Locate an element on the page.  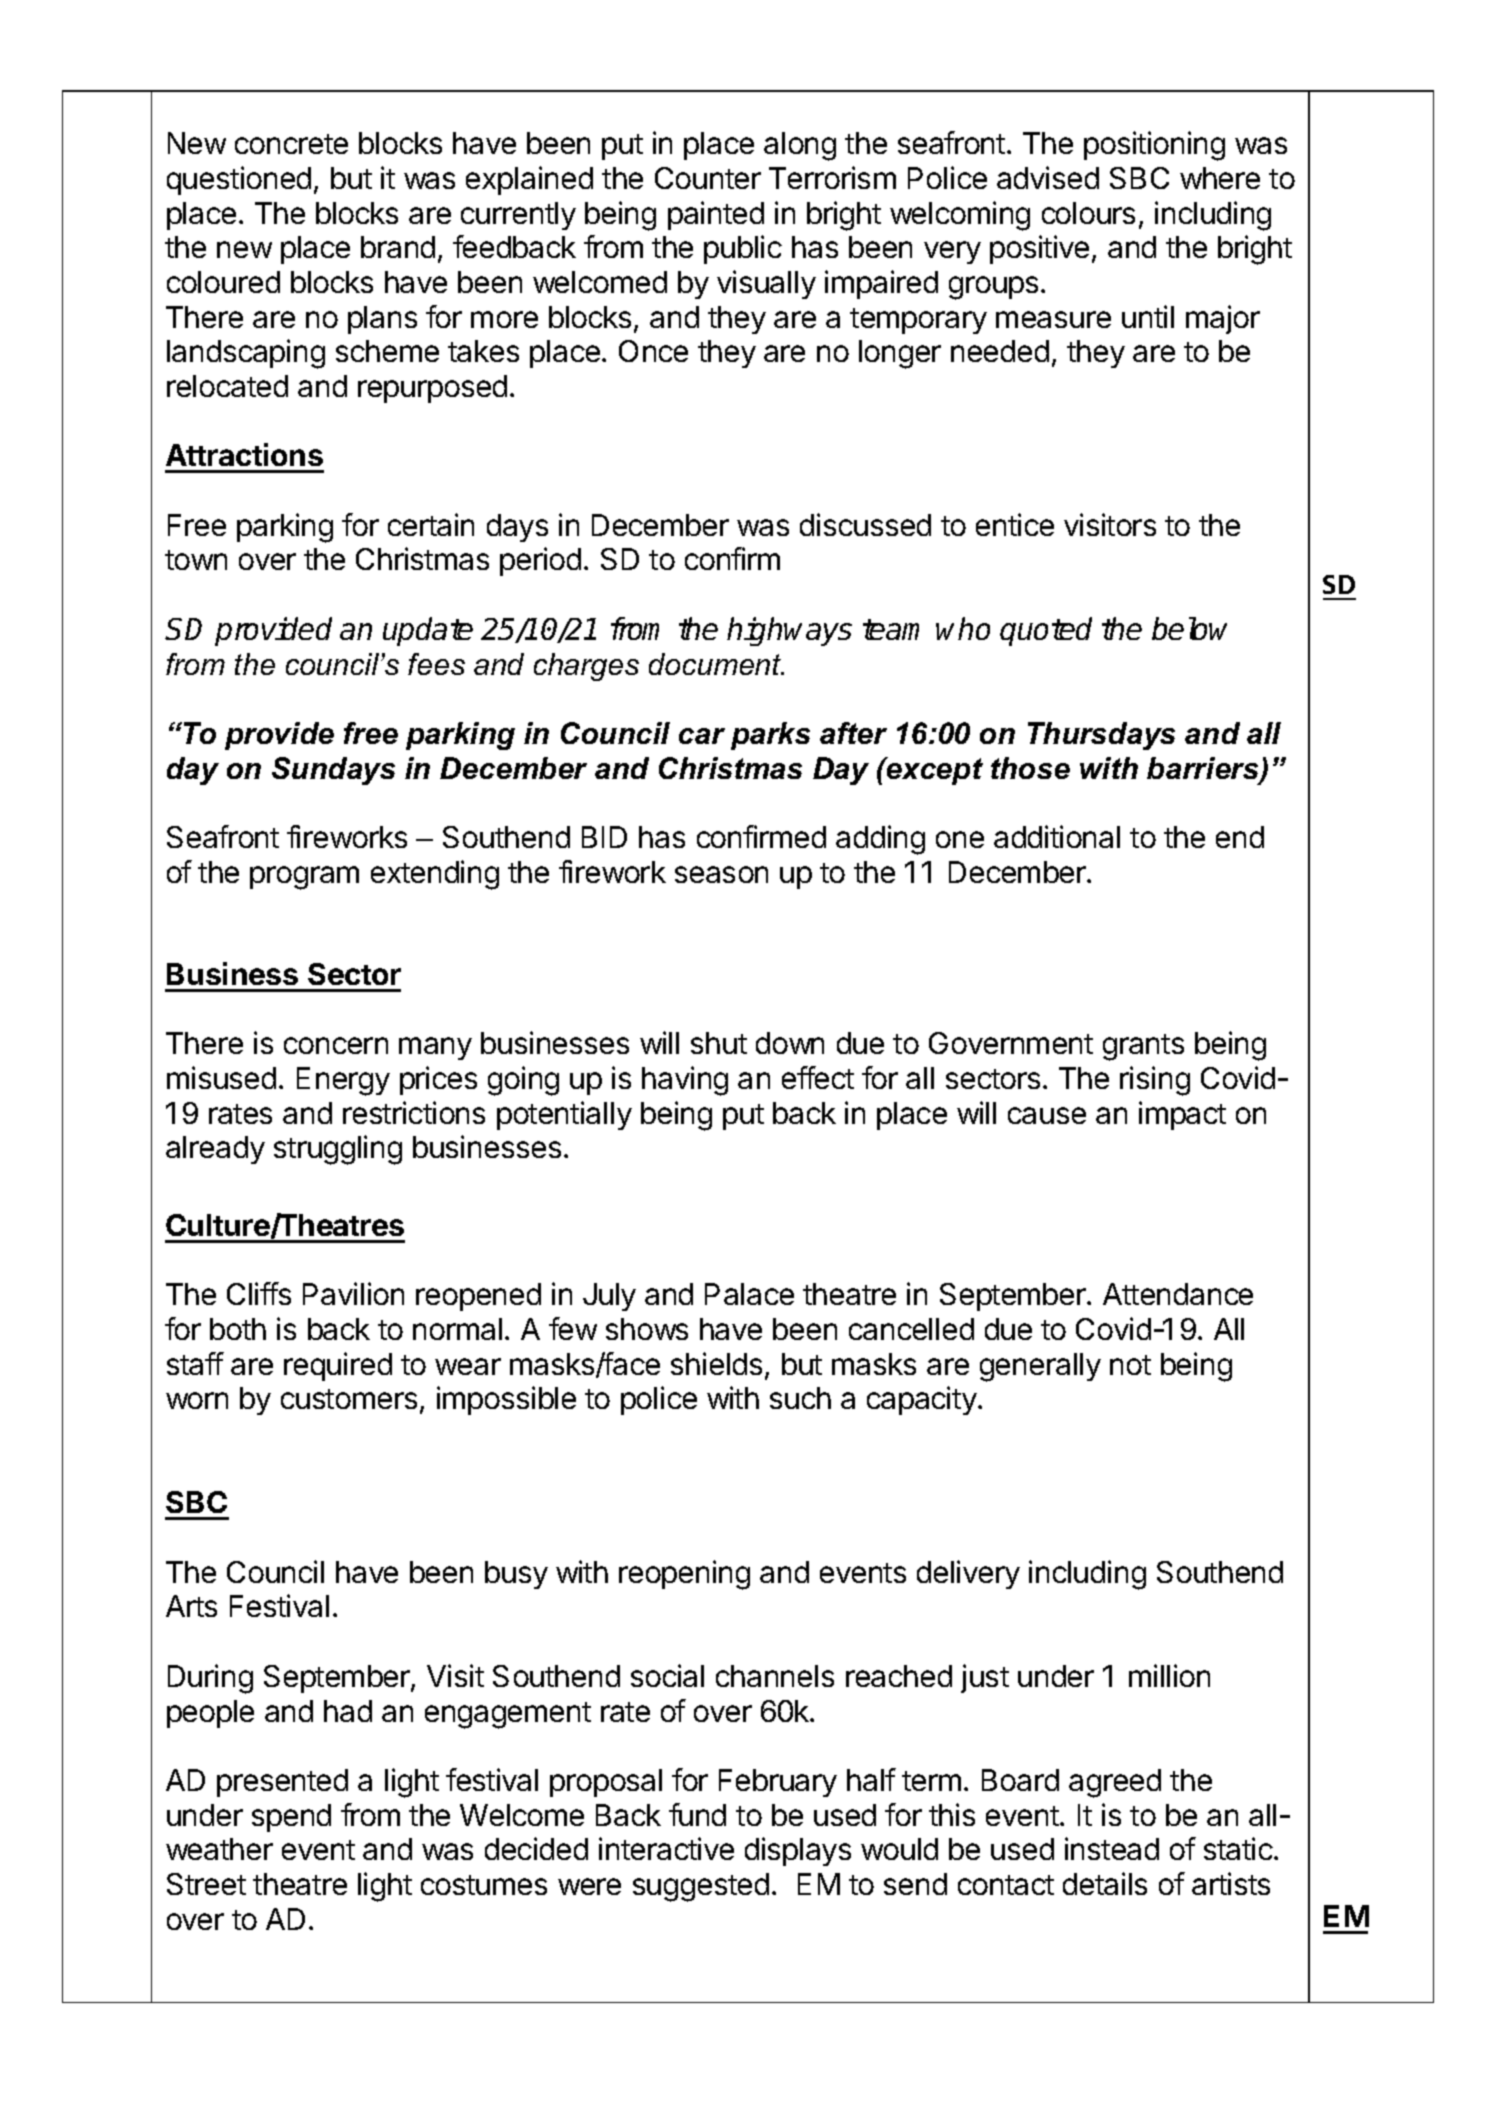
instead is located at coordinates (1112, 1848).
